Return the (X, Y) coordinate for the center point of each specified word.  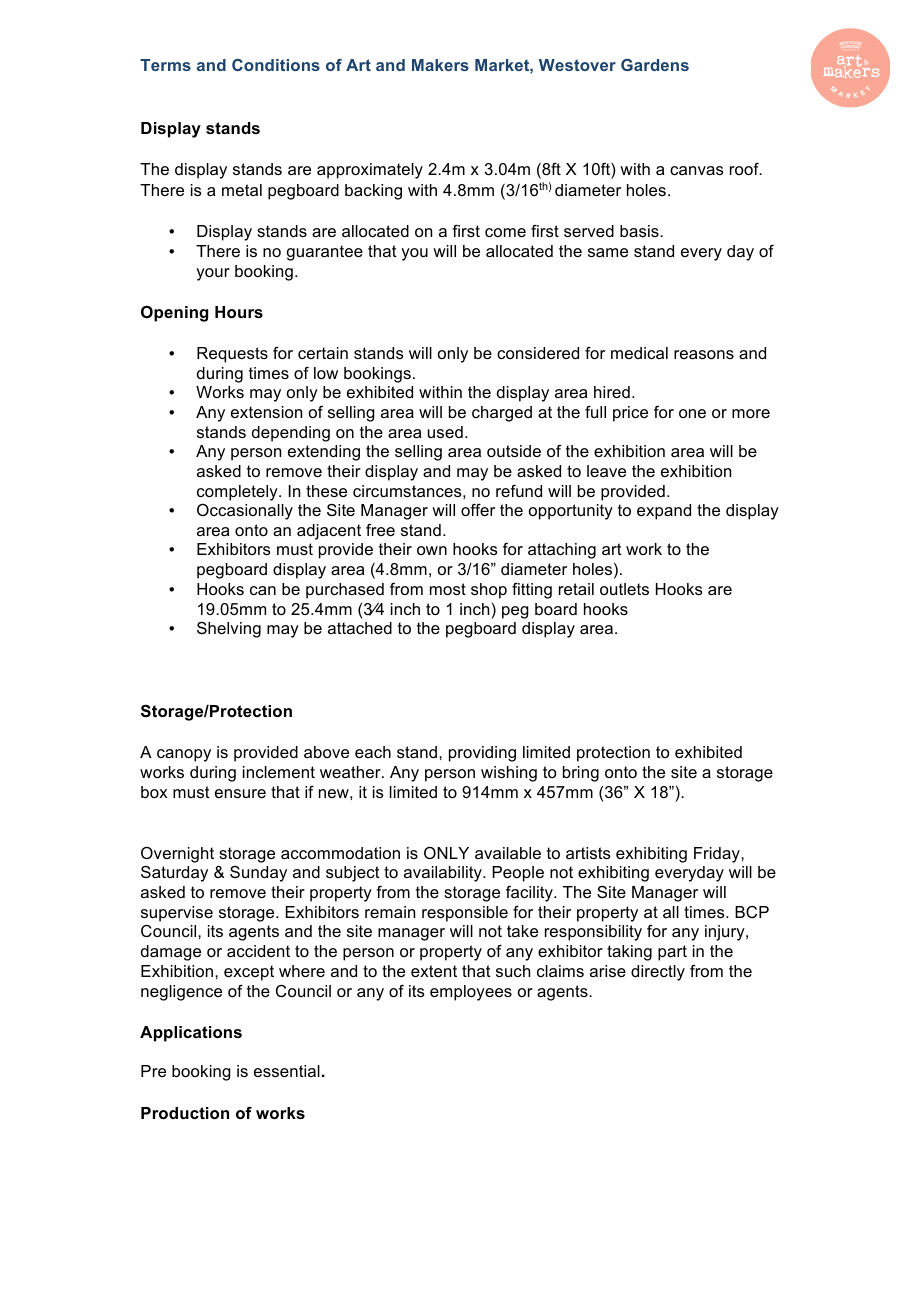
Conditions (276, 65)
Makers (440, 65)
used (445, 432)
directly (658, 973)
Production (185, 1113)
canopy (184, 755)
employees (471, 993)
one (692, 413)
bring (581, 774)
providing (482, 754)
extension (266, 412)
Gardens (655, 65)
